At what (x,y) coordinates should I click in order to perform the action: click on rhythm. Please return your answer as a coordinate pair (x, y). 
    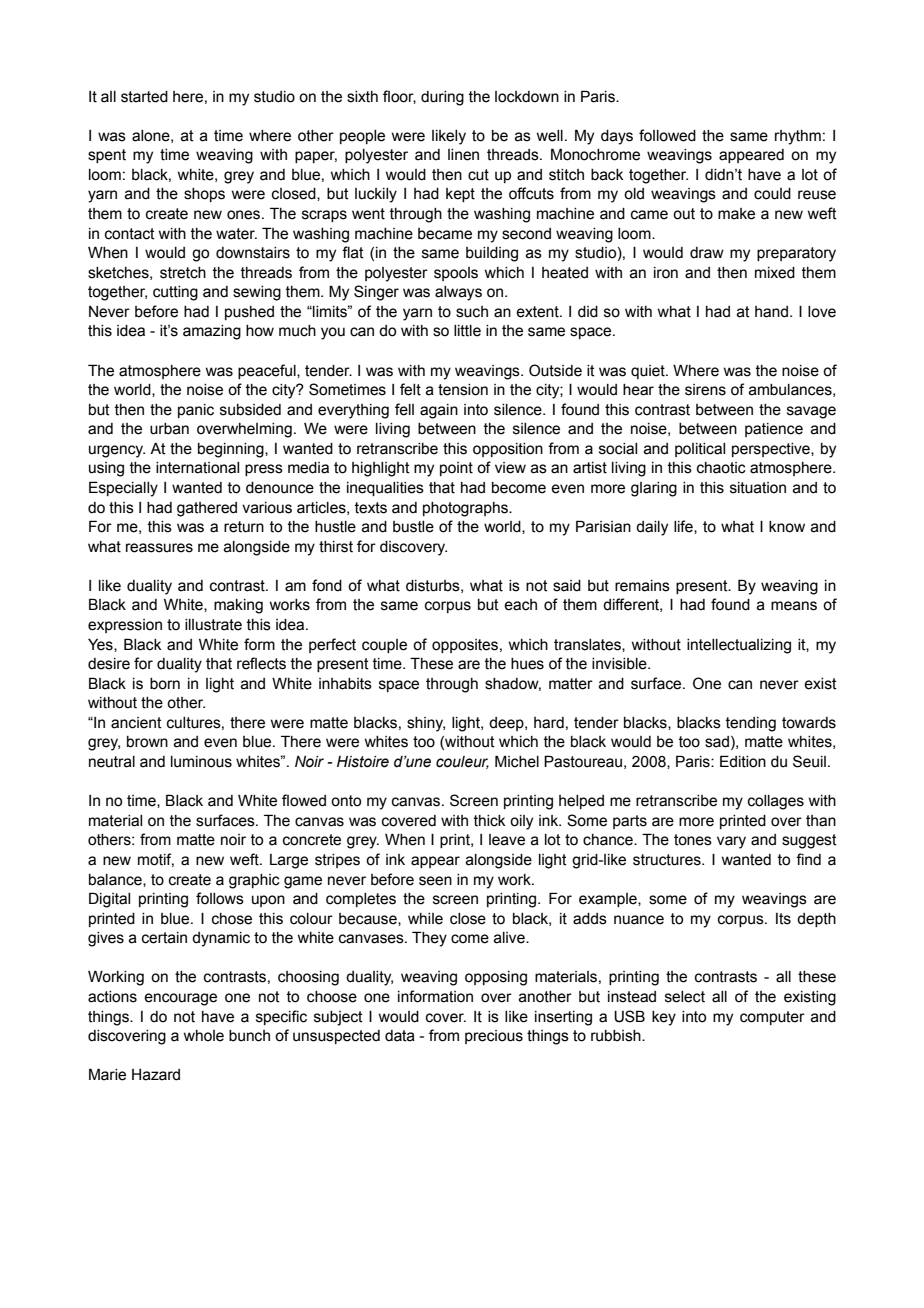
    Looking at the image, I should click on (798, 137).
